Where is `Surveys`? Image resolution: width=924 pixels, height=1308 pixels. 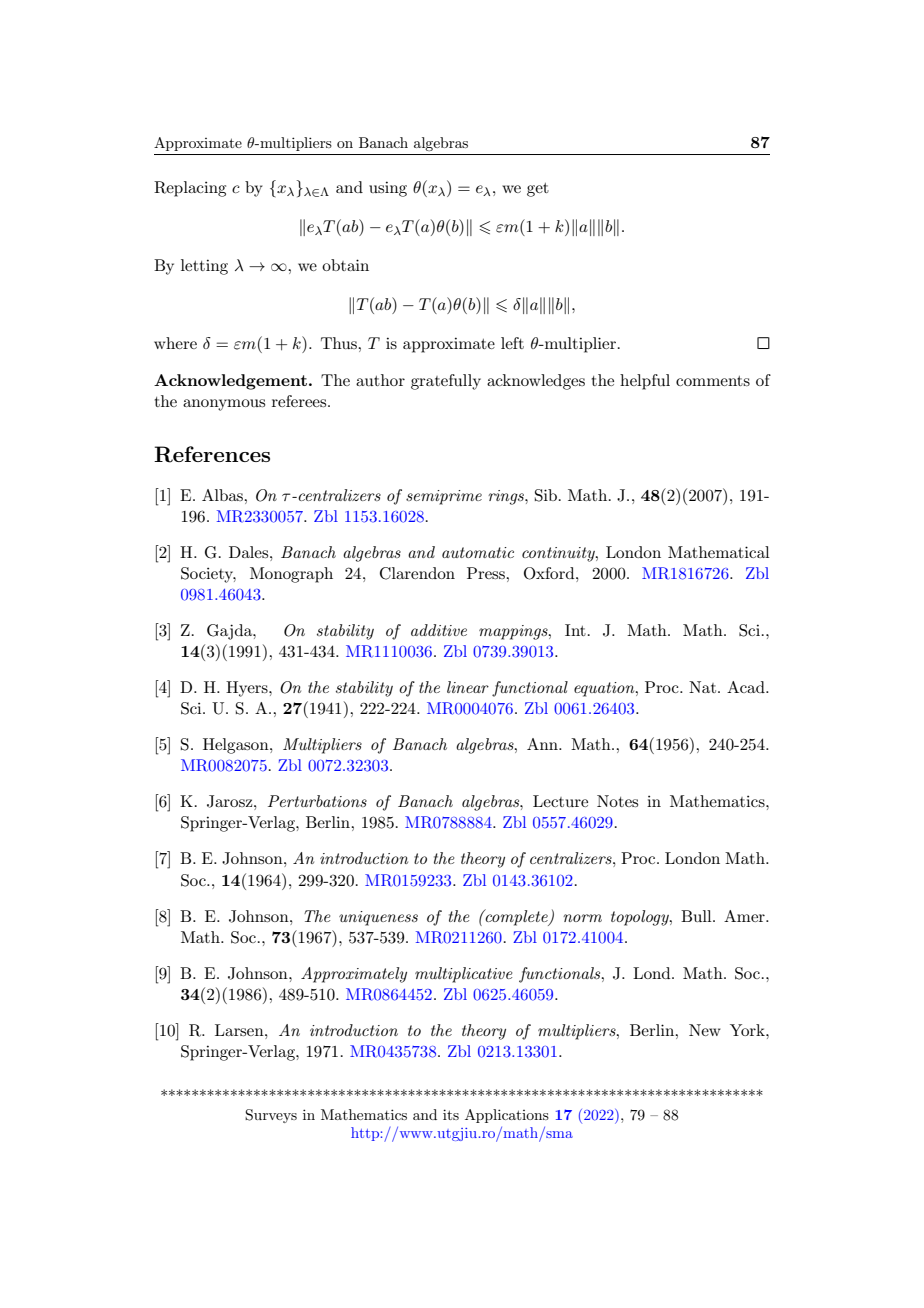 Surveys is located at coordinates (271, 1116).
